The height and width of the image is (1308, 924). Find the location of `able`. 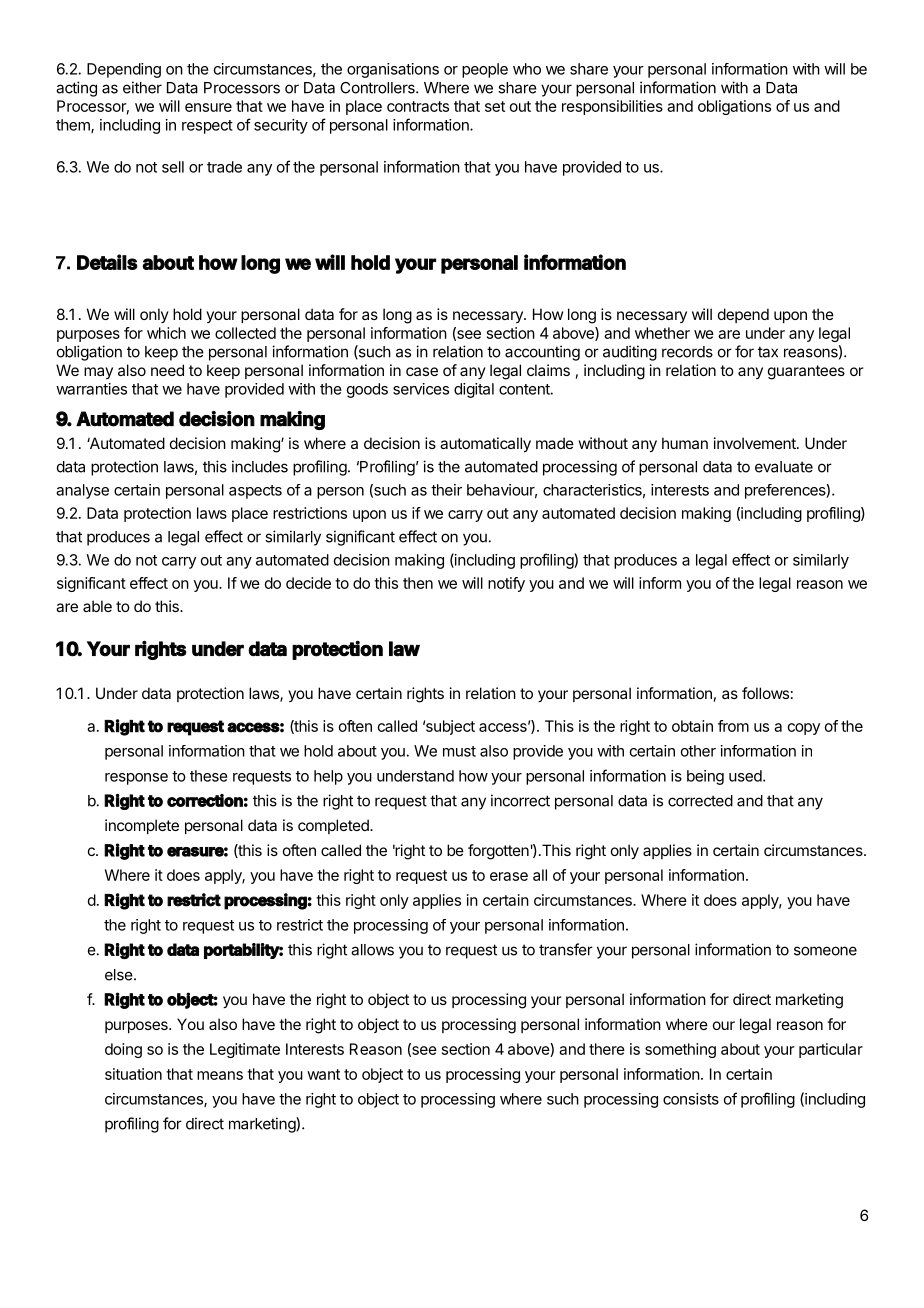

able is located at coordinates (97, 606).
